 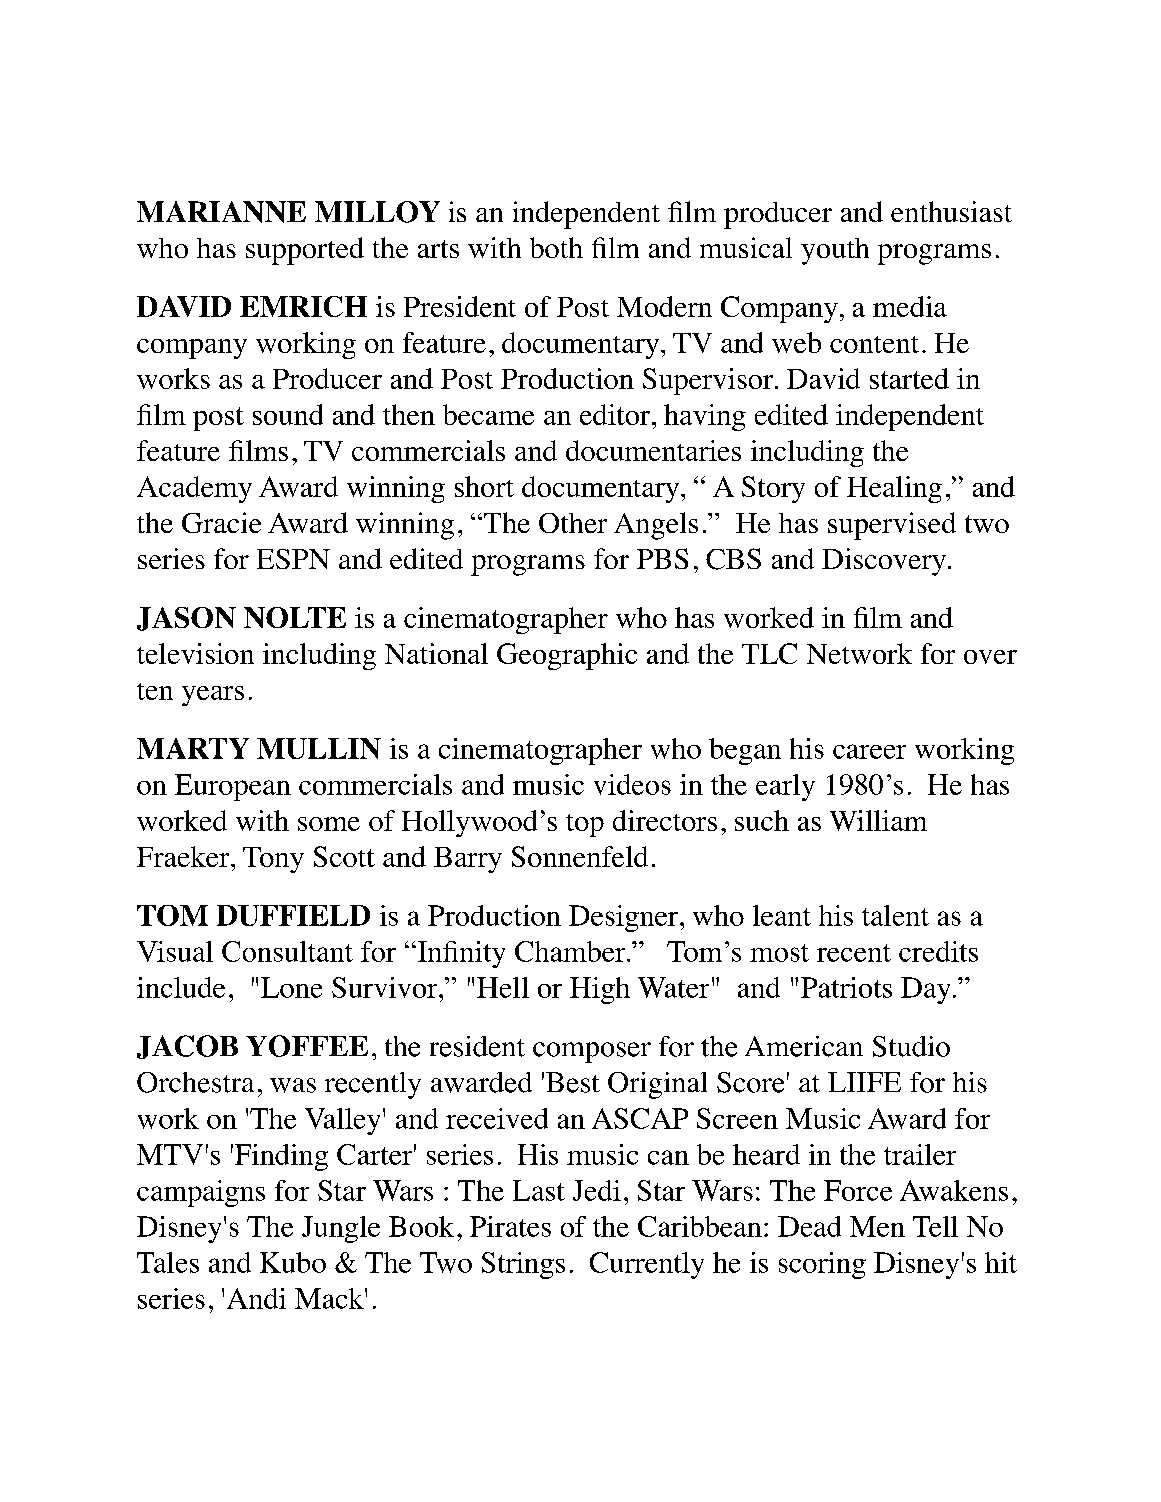 I want to click on youth, so click(x=835, y=251).
